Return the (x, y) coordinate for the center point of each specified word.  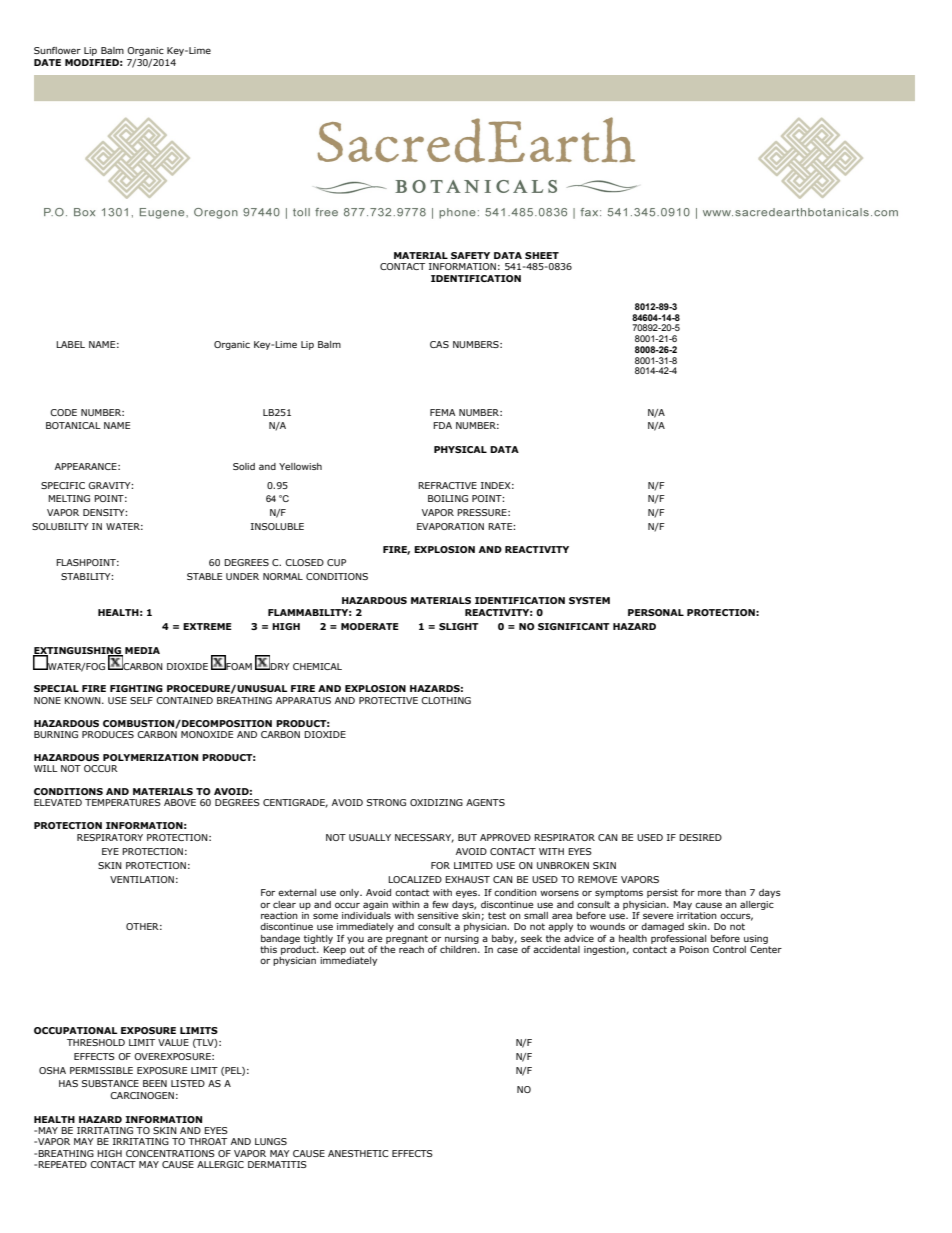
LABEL (70, 344)
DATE (47, 62)
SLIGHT (459, 626)
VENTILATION (142, 879)
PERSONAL (656, 612)
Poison (694, 949)
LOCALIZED (415, 879)
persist (662, 893)
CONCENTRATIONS (170, 1153)
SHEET (542, 255)
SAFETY (470, 255)
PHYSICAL (460, 449)
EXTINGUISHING (78, 651)
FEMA (443, 412)
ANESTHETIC (358, 1153)
